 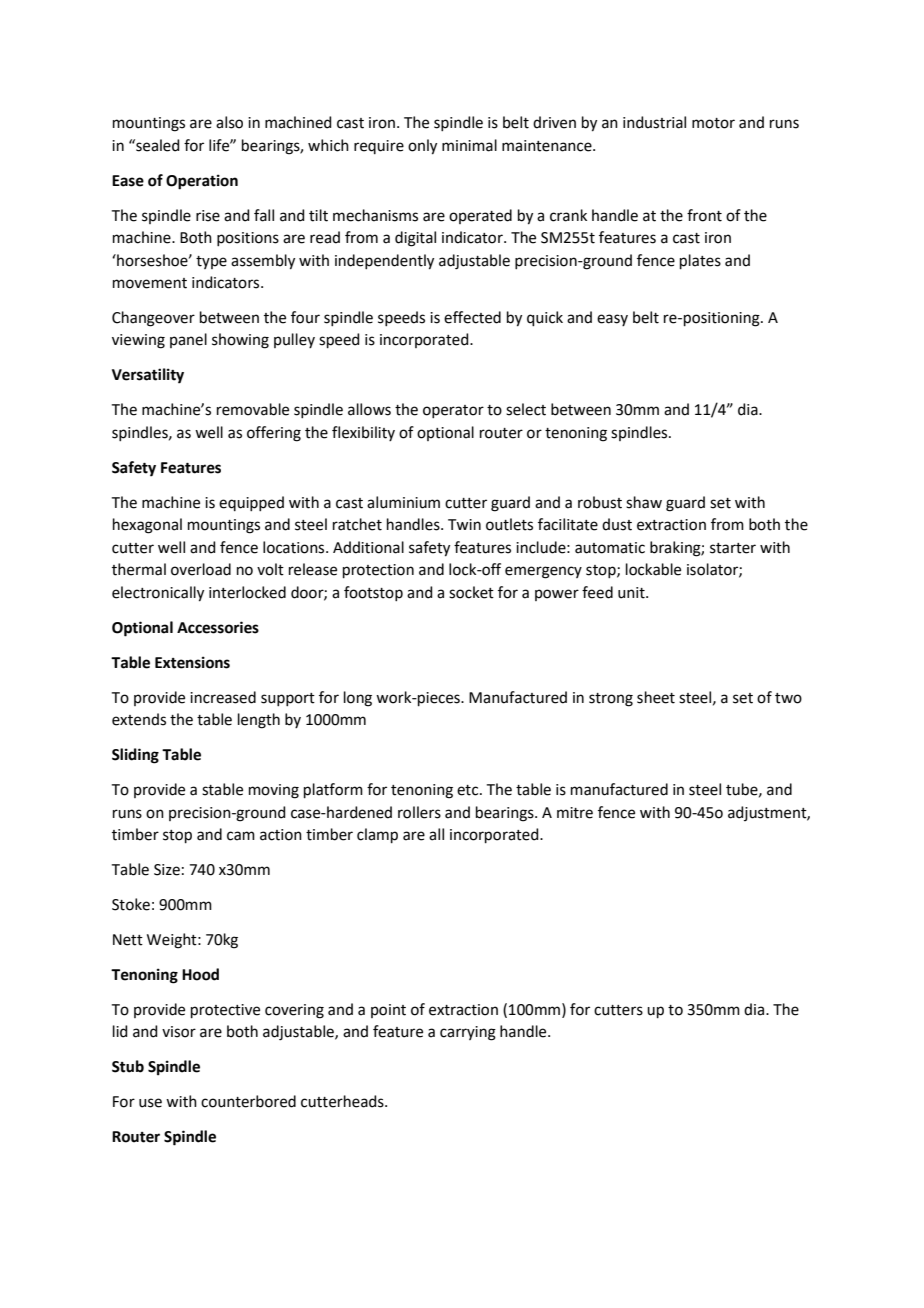 I want to click on Accessories, so click(x=218, y=627).
